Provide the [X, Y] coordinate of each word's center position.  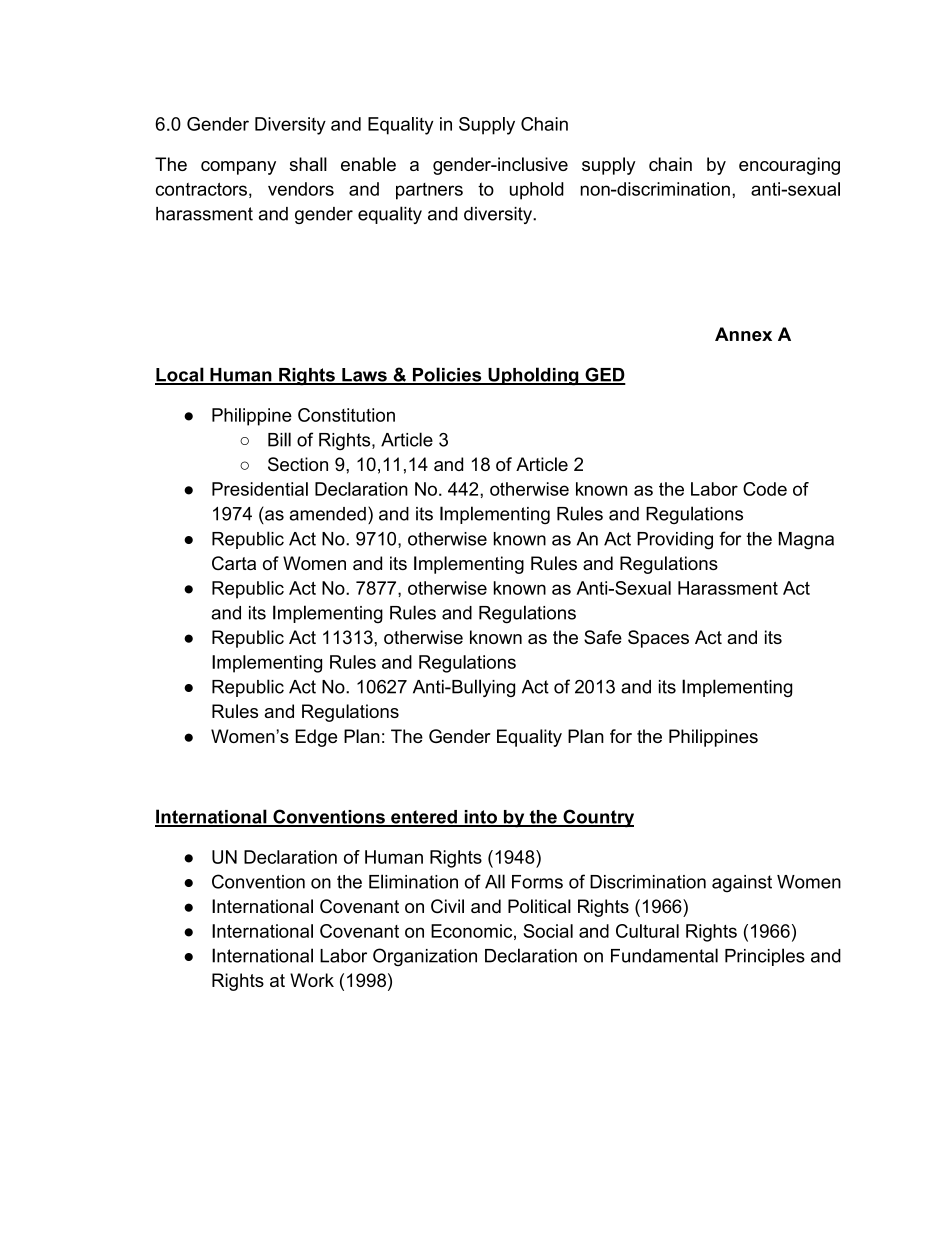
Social [548, 931]
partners [429, 191]
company [238, 168]
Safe [603, 637]
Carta [234, 563]
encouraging [789, 166]
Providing [675, 541]
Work [312, 980]
